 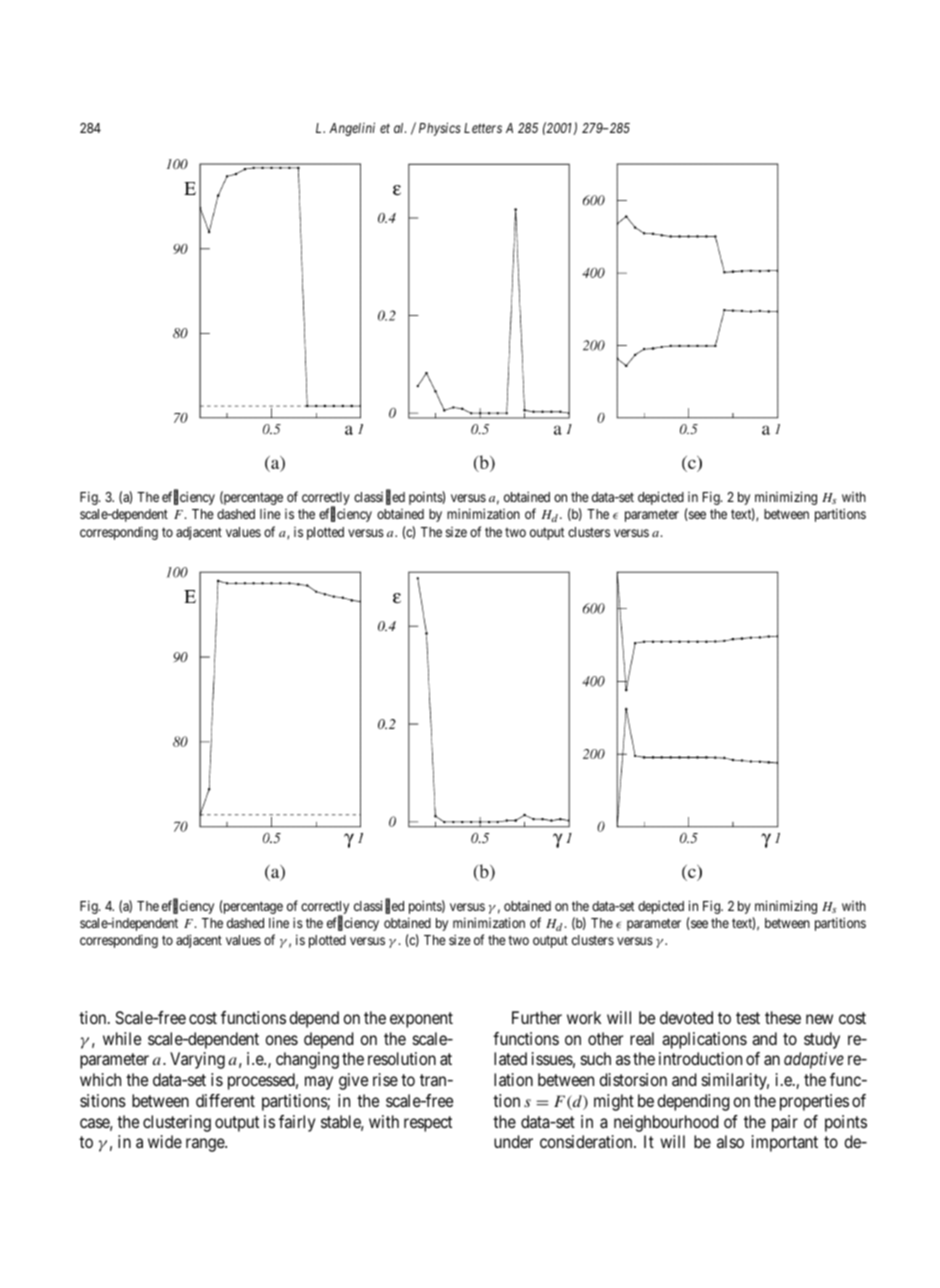 I want to click on these, so click(x=783, y=1017).
